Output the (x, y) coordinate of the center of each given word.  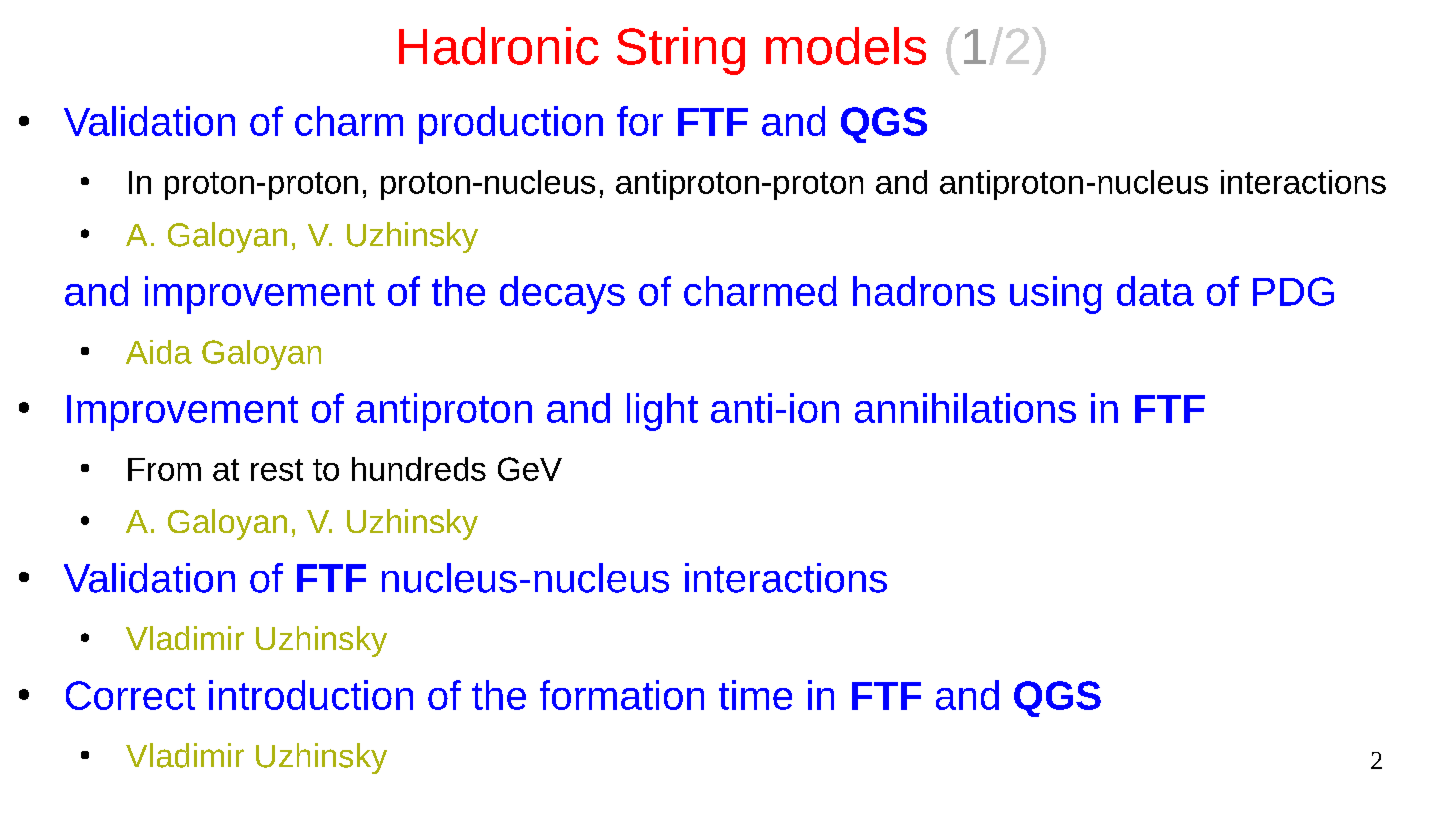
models (846, 46)
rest (277, 470)
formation (622, 695)
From (164, 469)
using (1056, 295)
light (662, 412)
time (755, 695)
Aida (159, 352)
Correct (130, 695)
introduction (311, 695)
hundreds (419, 469)
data (1155, 291)
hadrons (924, 291)
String (681, 51)
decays (562, 295)
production (511, 125)
